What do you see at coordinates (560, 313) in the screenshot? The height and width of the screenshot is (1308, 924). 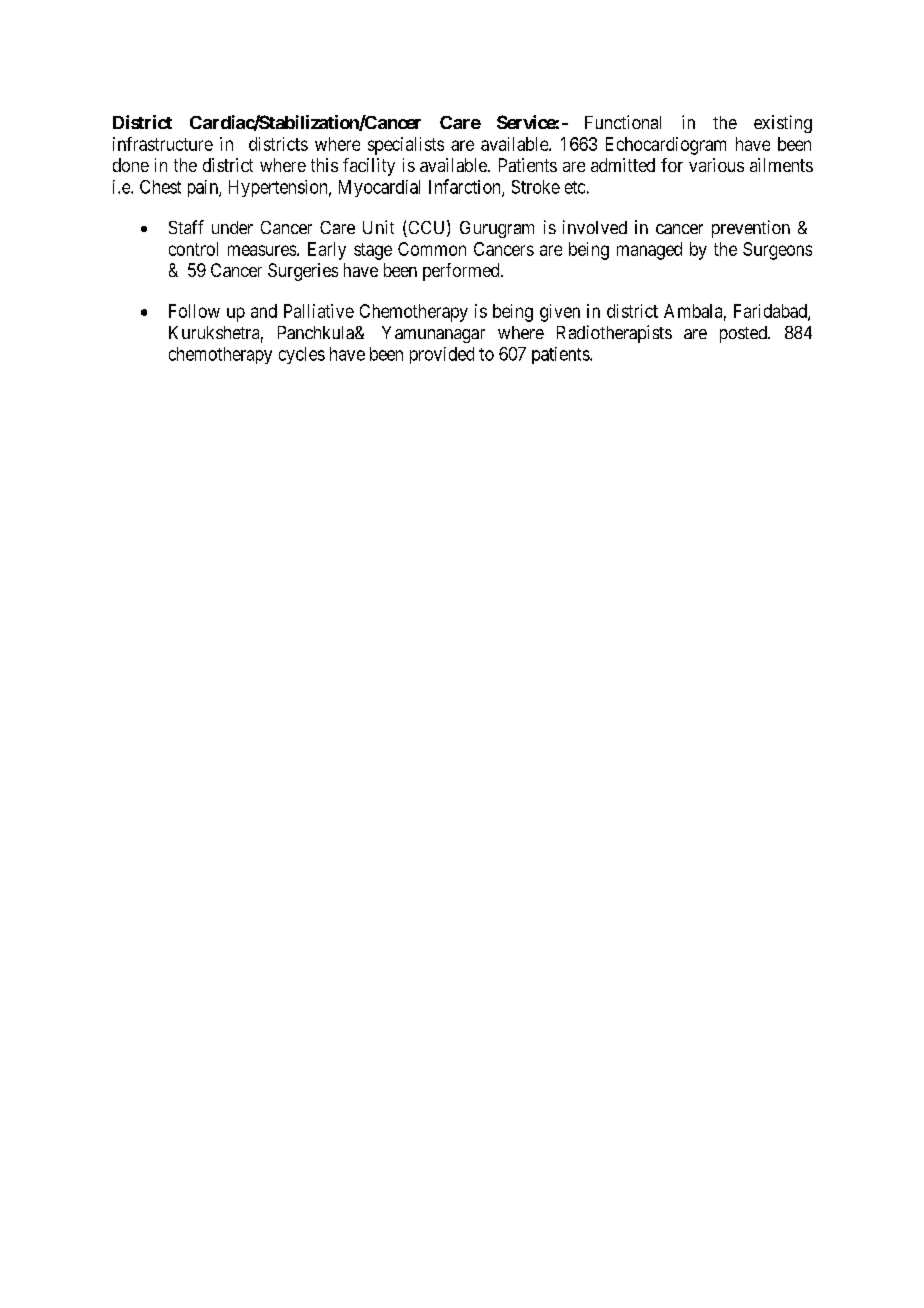 I see `given` at bounding box center [560, 313].
